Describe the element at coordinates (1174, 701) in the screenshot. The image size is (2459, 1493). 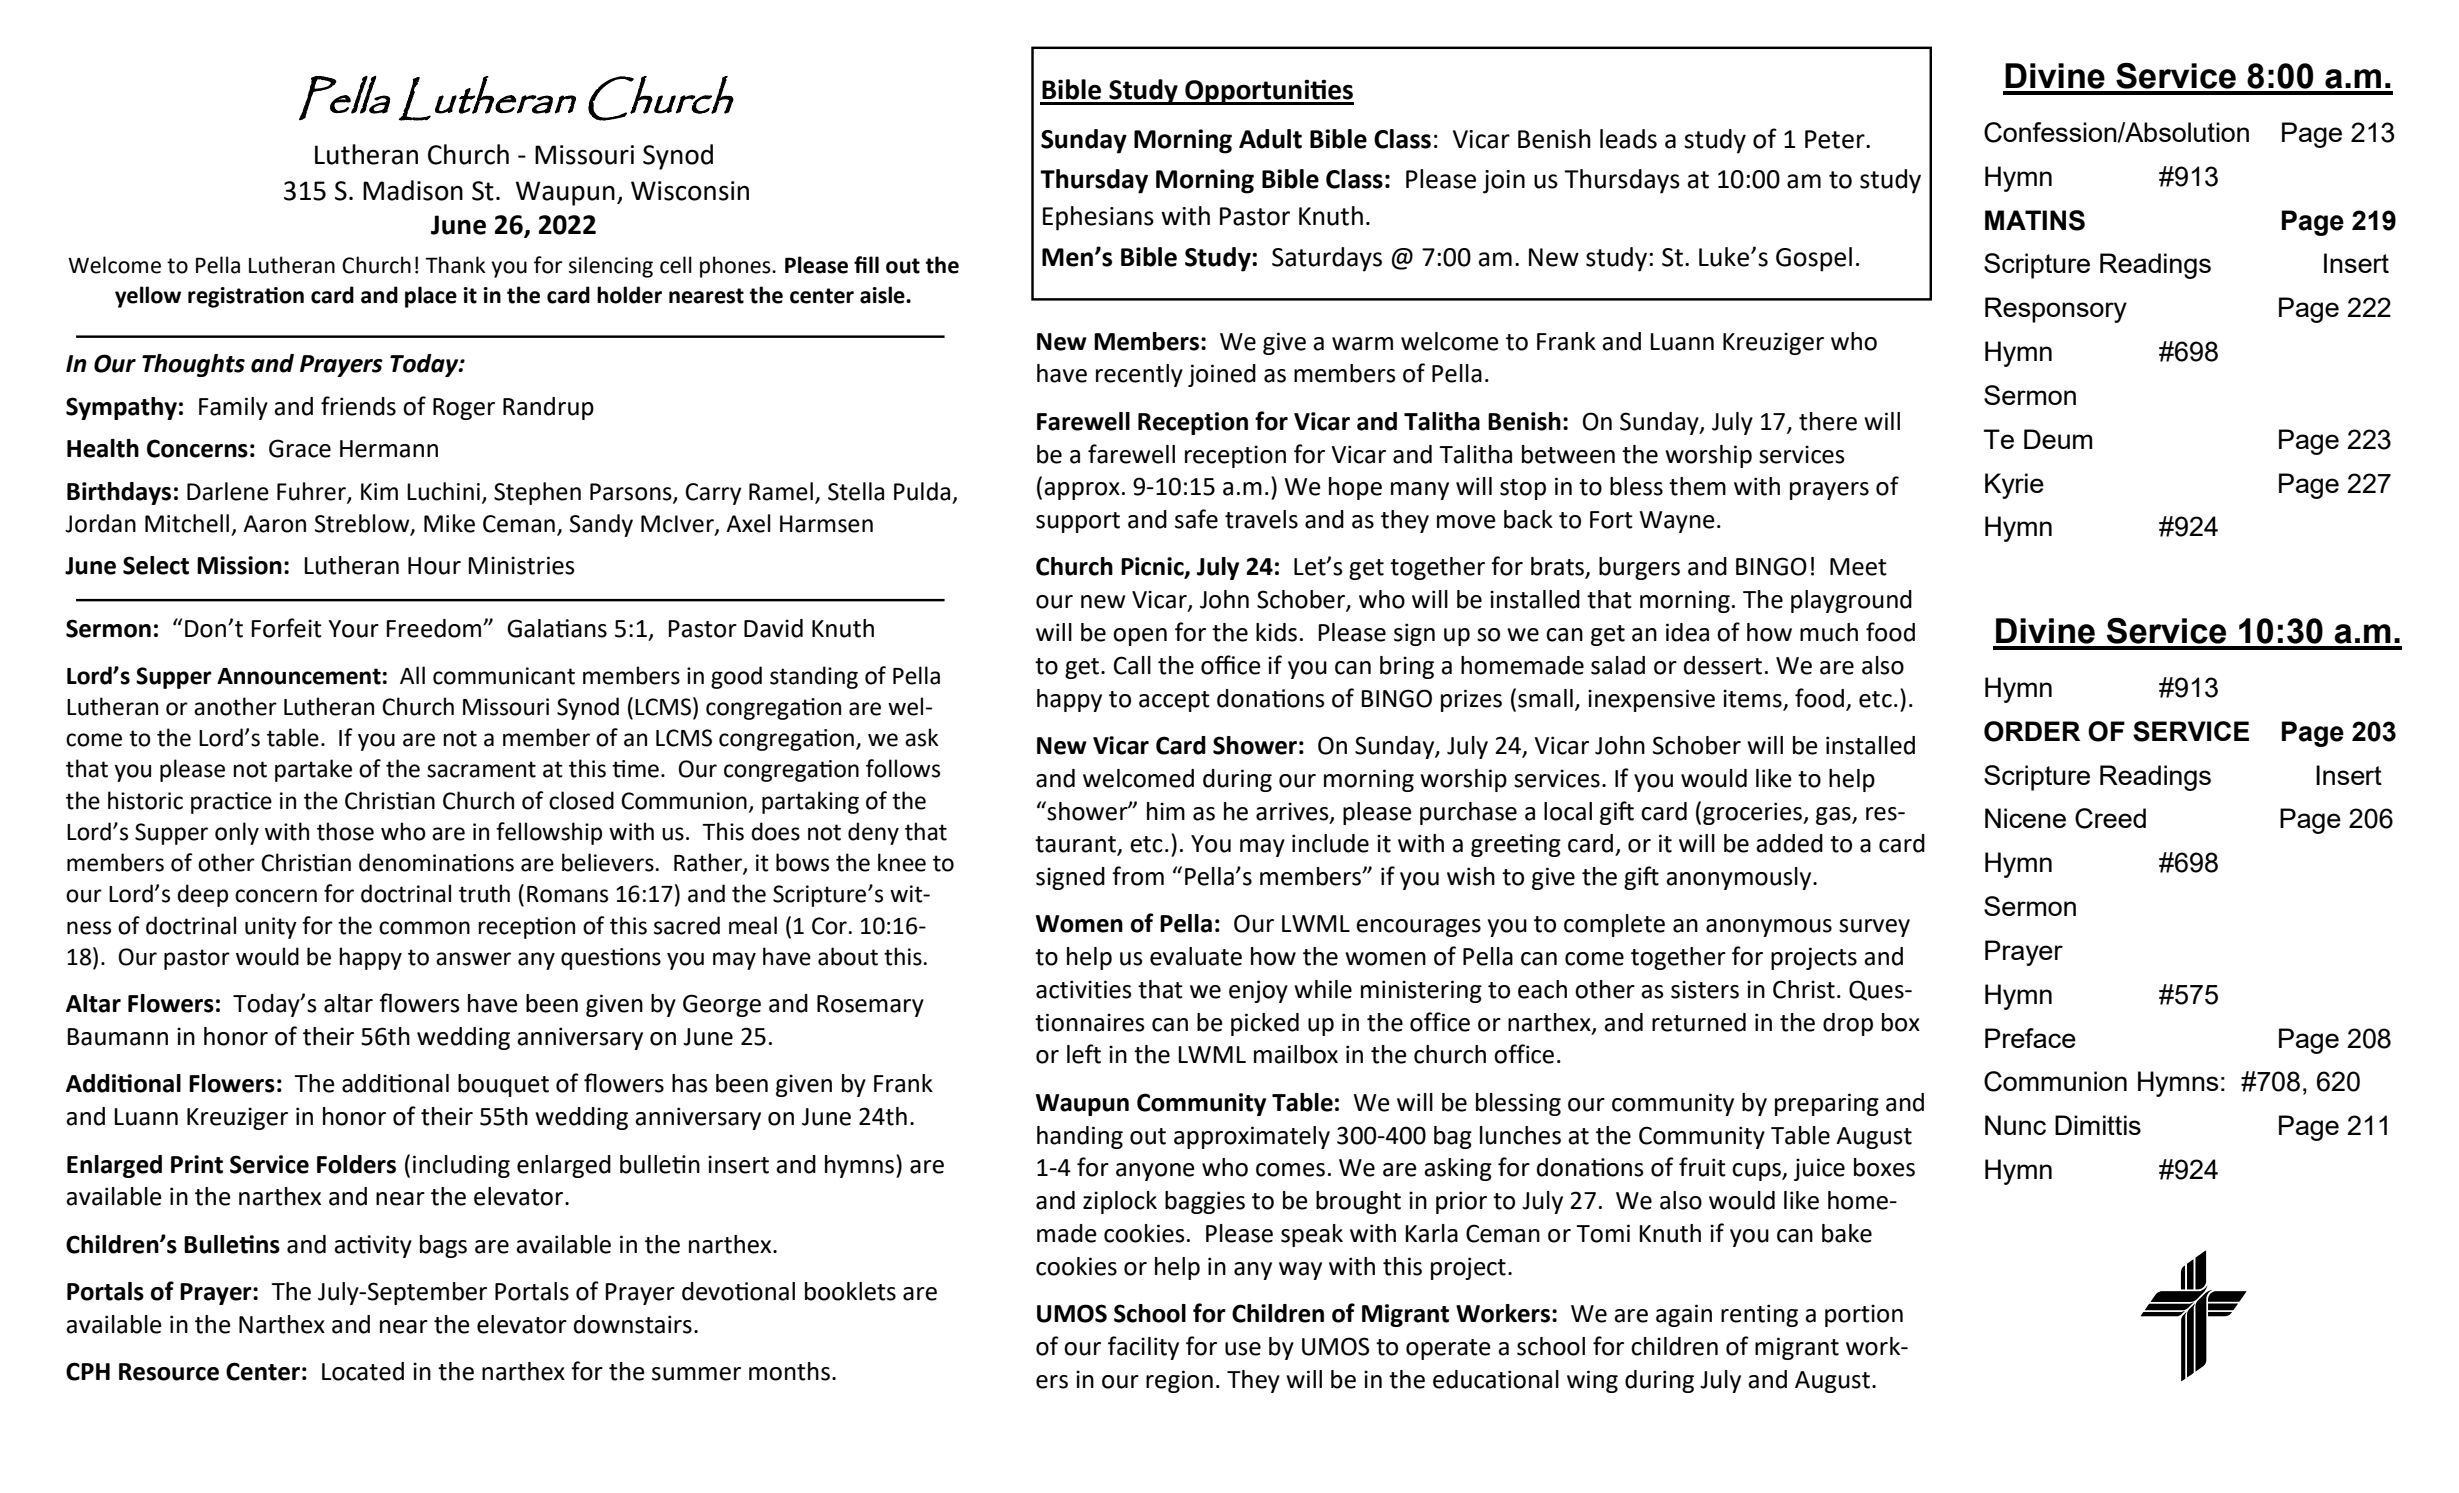
I see `accept` at that location.
